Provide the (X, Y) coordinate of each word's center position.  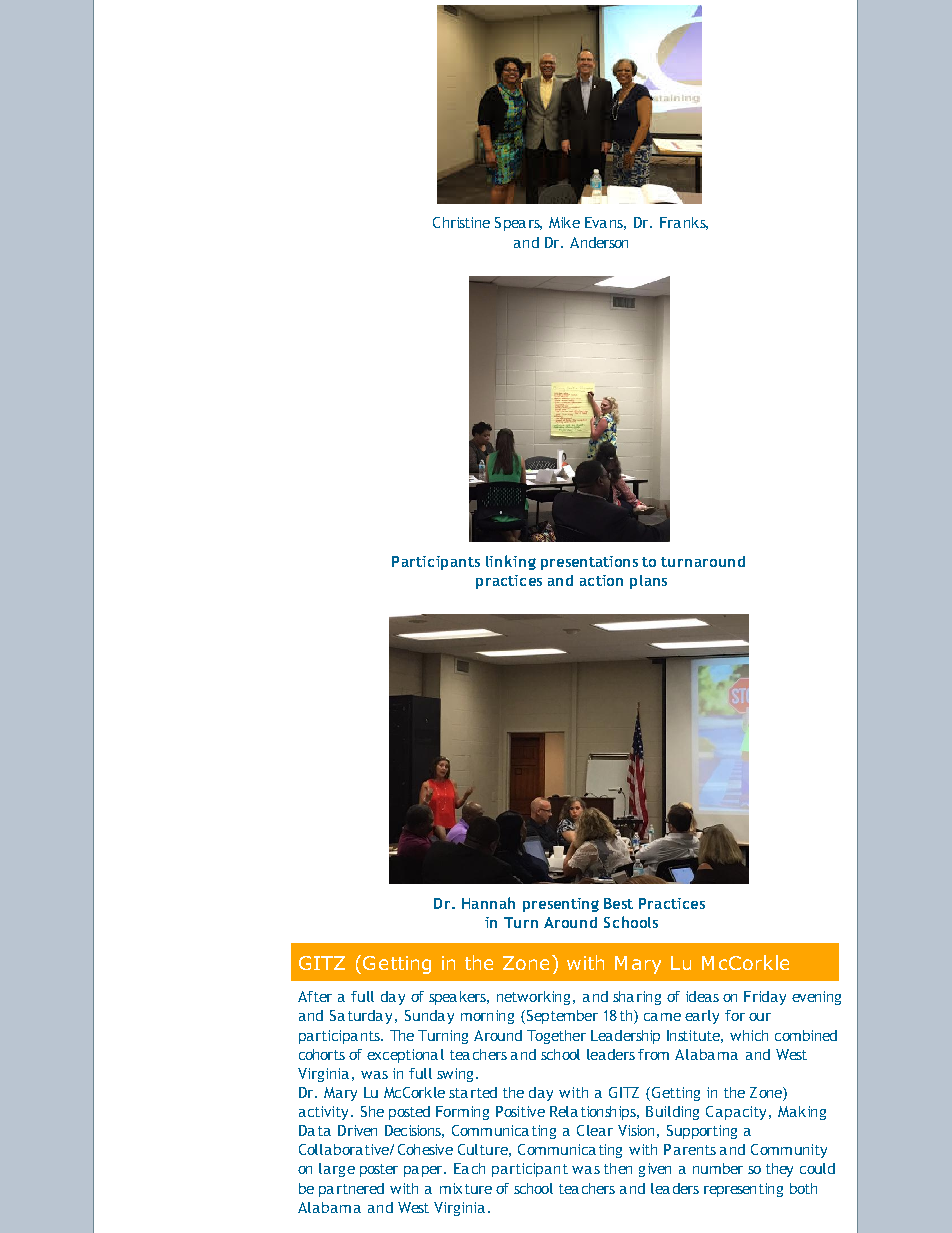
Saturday (361, 1017)
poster (379, 1170)
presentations (589, 563)
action (601, 580)
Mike (564, 222)
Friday (765, 998)
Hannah (488, 903)
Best (618, 903)
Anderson (599, 242)
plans (648, 582)
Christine (461, 222)
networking (533, 998)
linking (511, 562)
